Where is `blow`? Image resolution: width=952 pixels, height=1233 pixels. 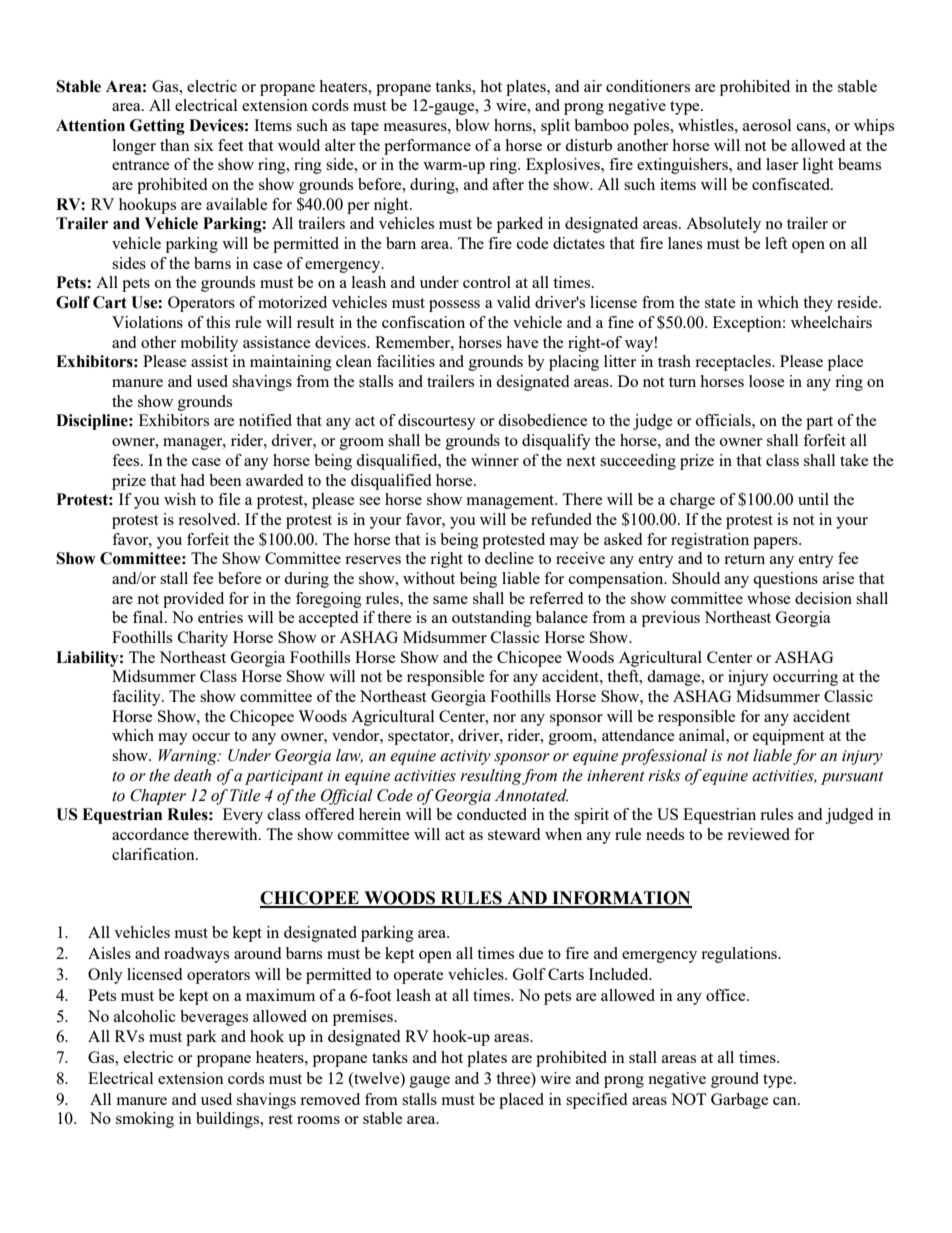
blow is located at coordinates (472, 125).
